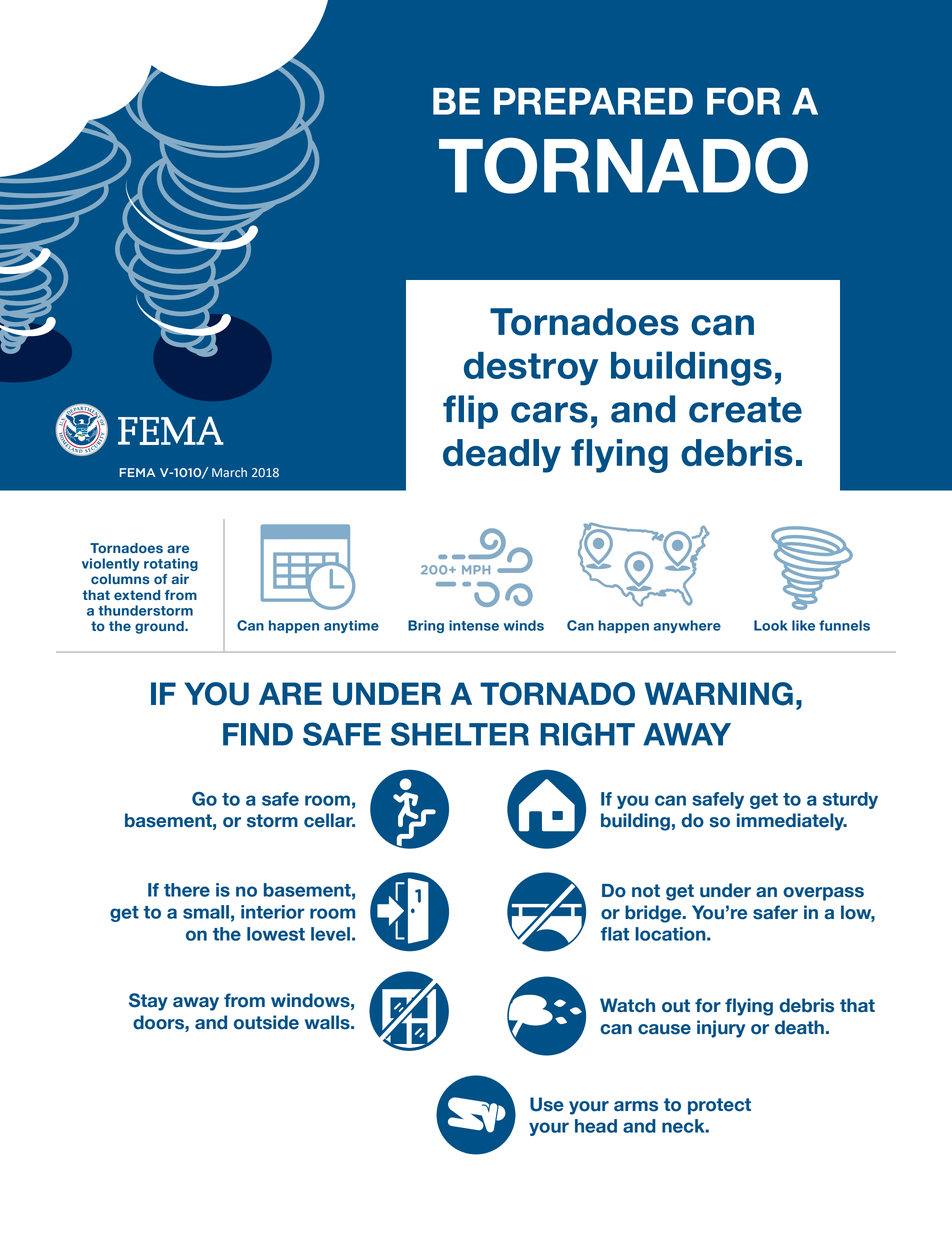  Describe the element at coordinates (266, 1022) in the image. I see `outside` at that location.
